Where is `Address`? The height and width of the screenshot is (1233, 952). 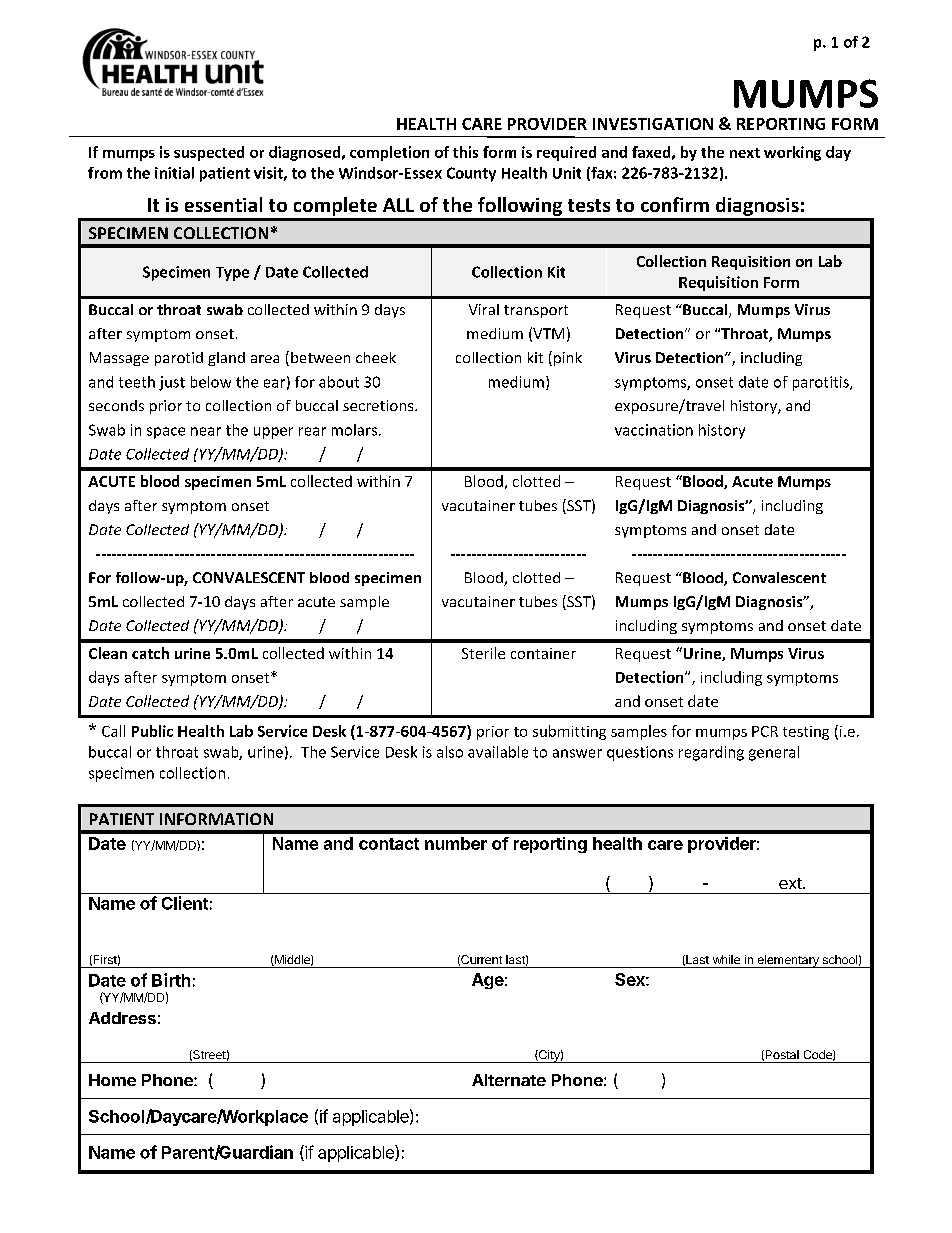 Address is located at coordinates (122, 1018).
